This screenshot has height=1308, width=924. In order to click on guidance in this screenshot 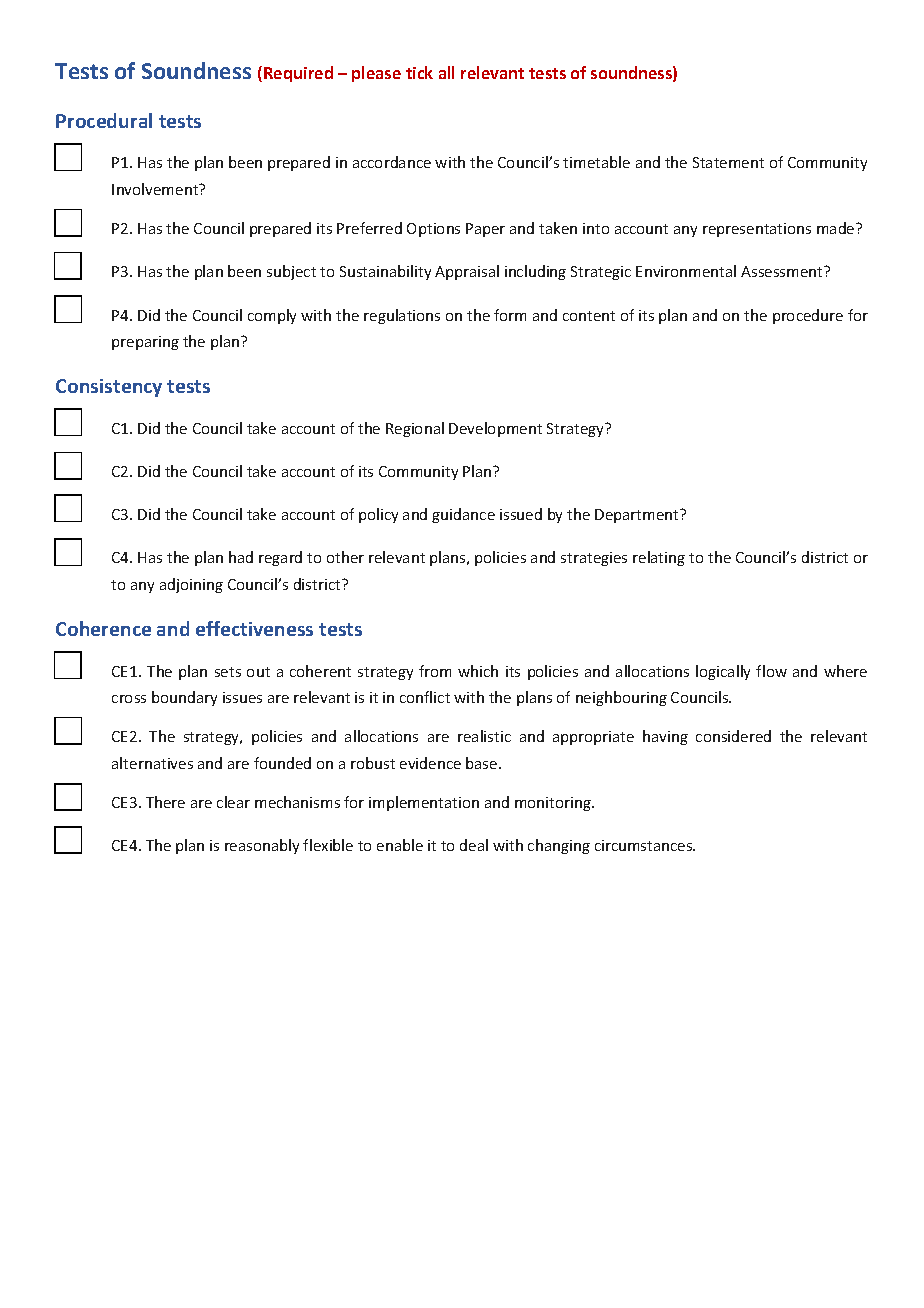, I will do `click(463, 515)`.
